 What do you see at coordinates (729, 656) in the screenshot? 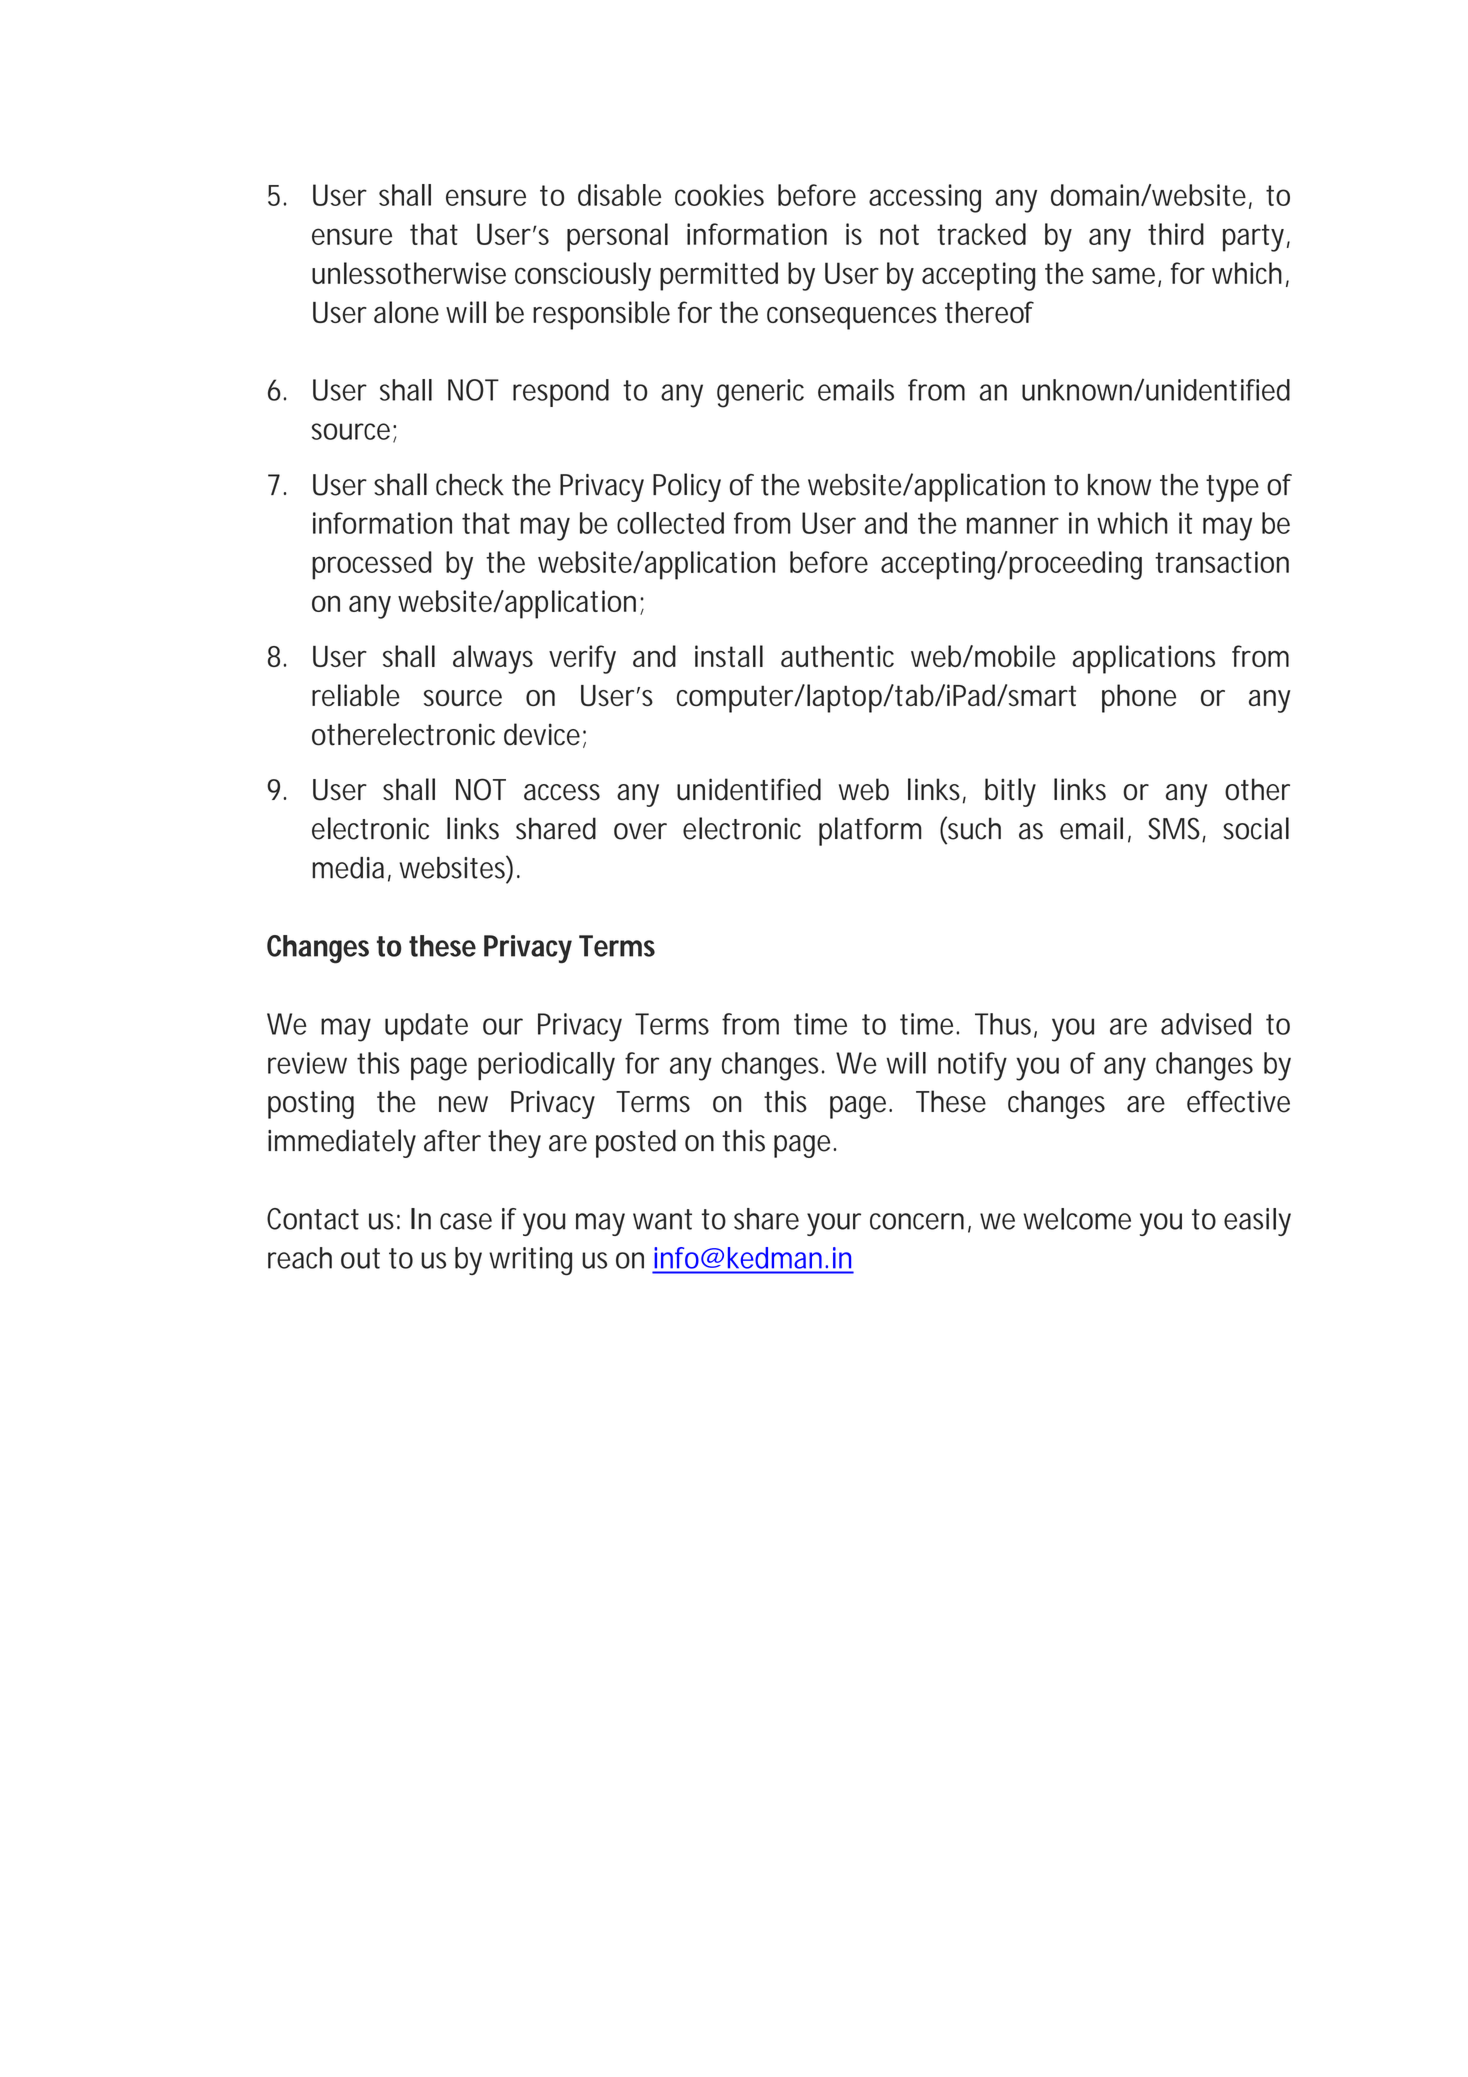
I see `install` at bounding box center [729, 656].
